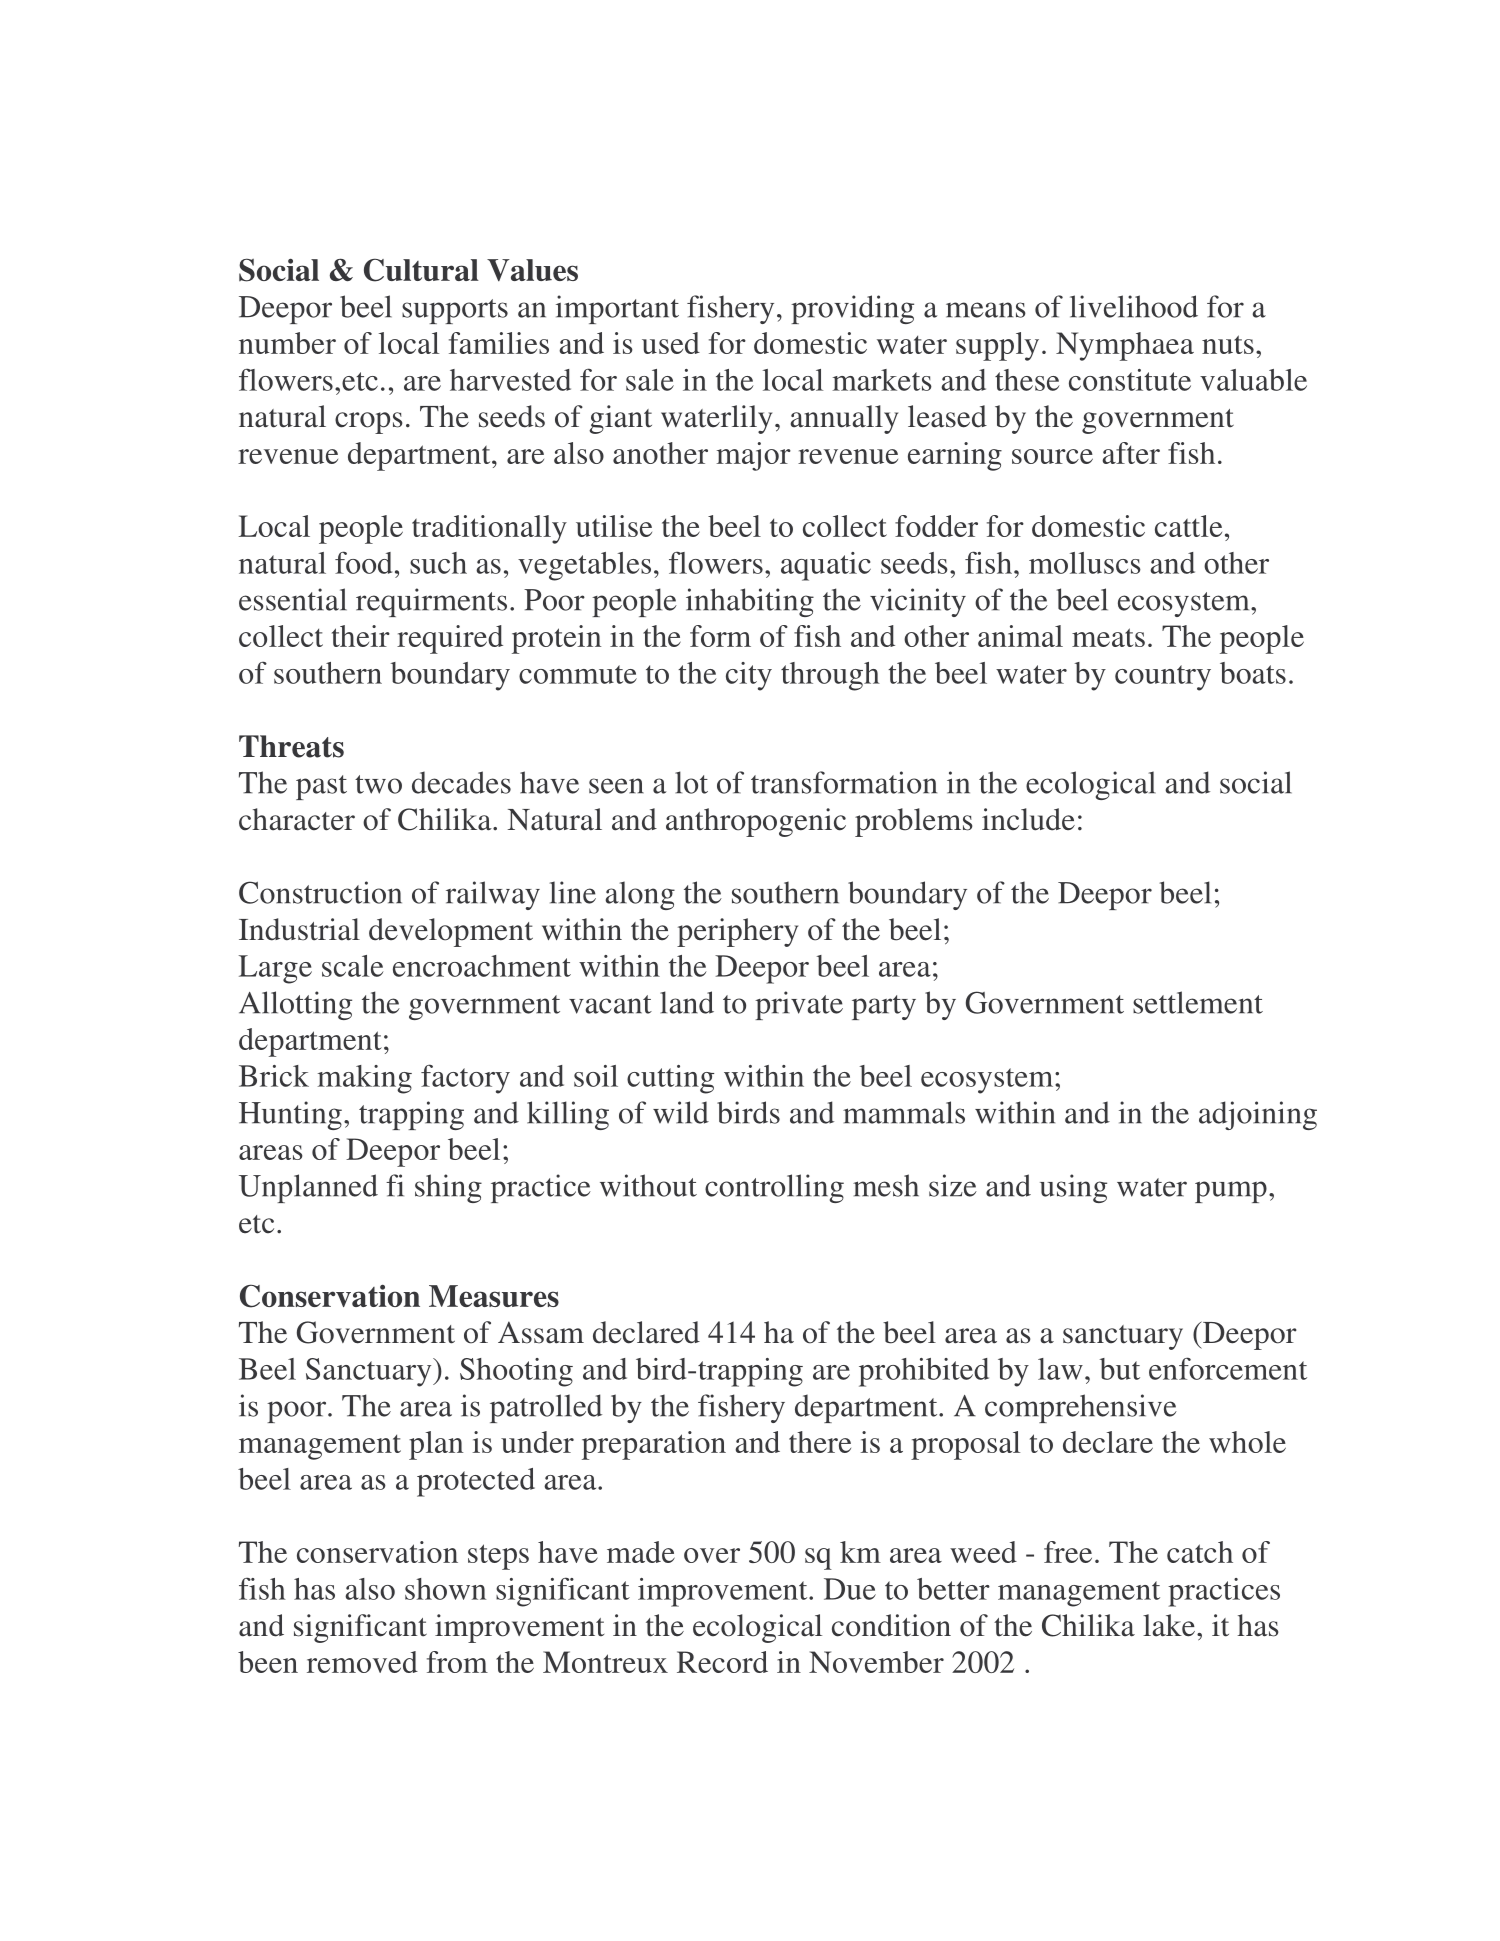  What do you see at coordinates (1134, 306) in the screenshot?
I see `livelihood` at bounding box center [1134, 306].
